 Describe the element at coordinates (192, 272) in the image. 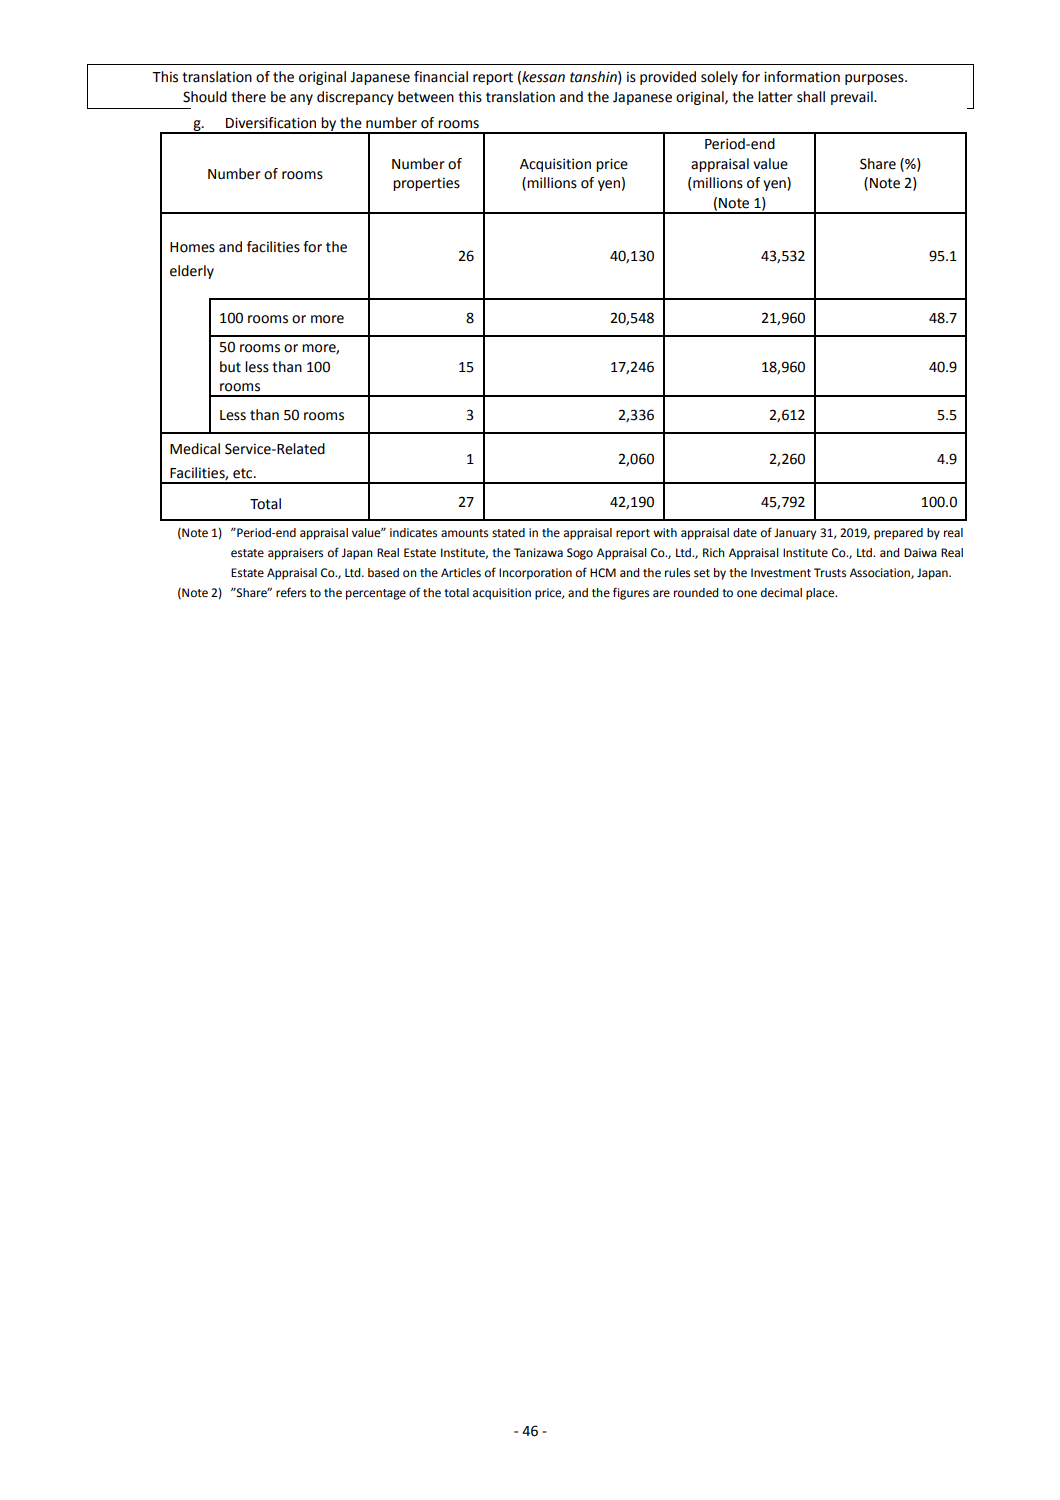

I see `elderly` at that location.
